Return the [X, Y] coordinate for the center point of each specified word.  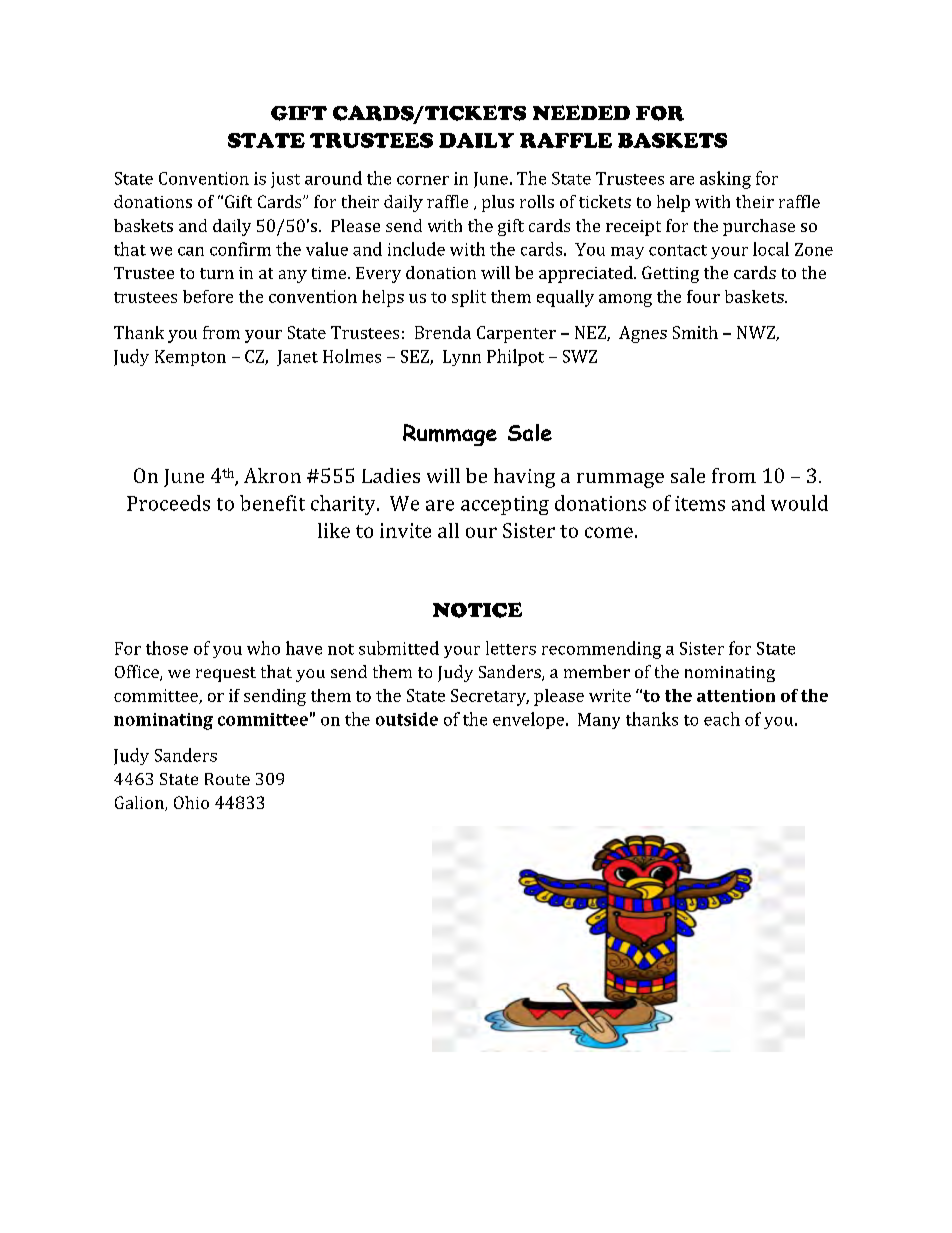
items [700, 503]
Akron [272, 475]
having [524, 478]
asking [725, 180]
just [285, 180]
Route [227, 779]
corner [423, 180]
